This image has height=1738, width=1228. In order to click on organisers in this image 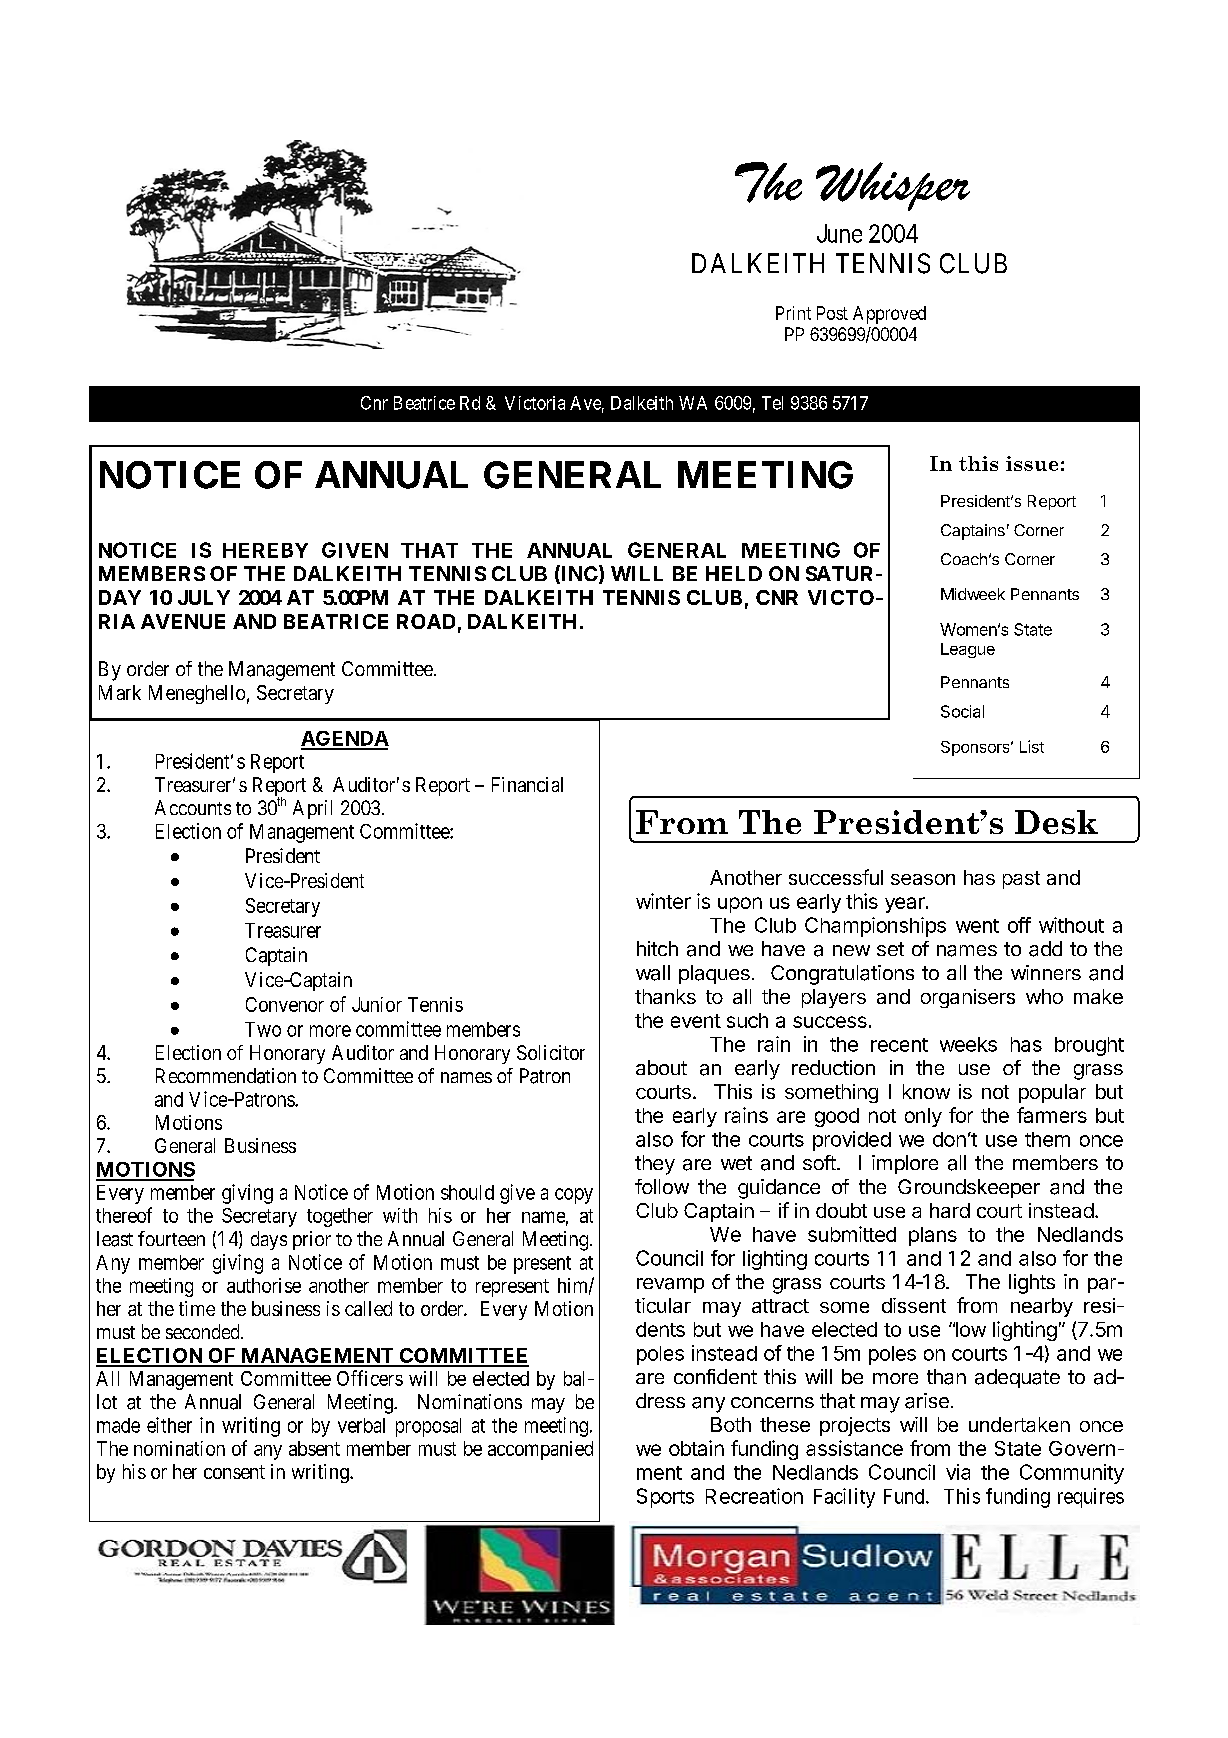, I will do `click(968, 998)`.
